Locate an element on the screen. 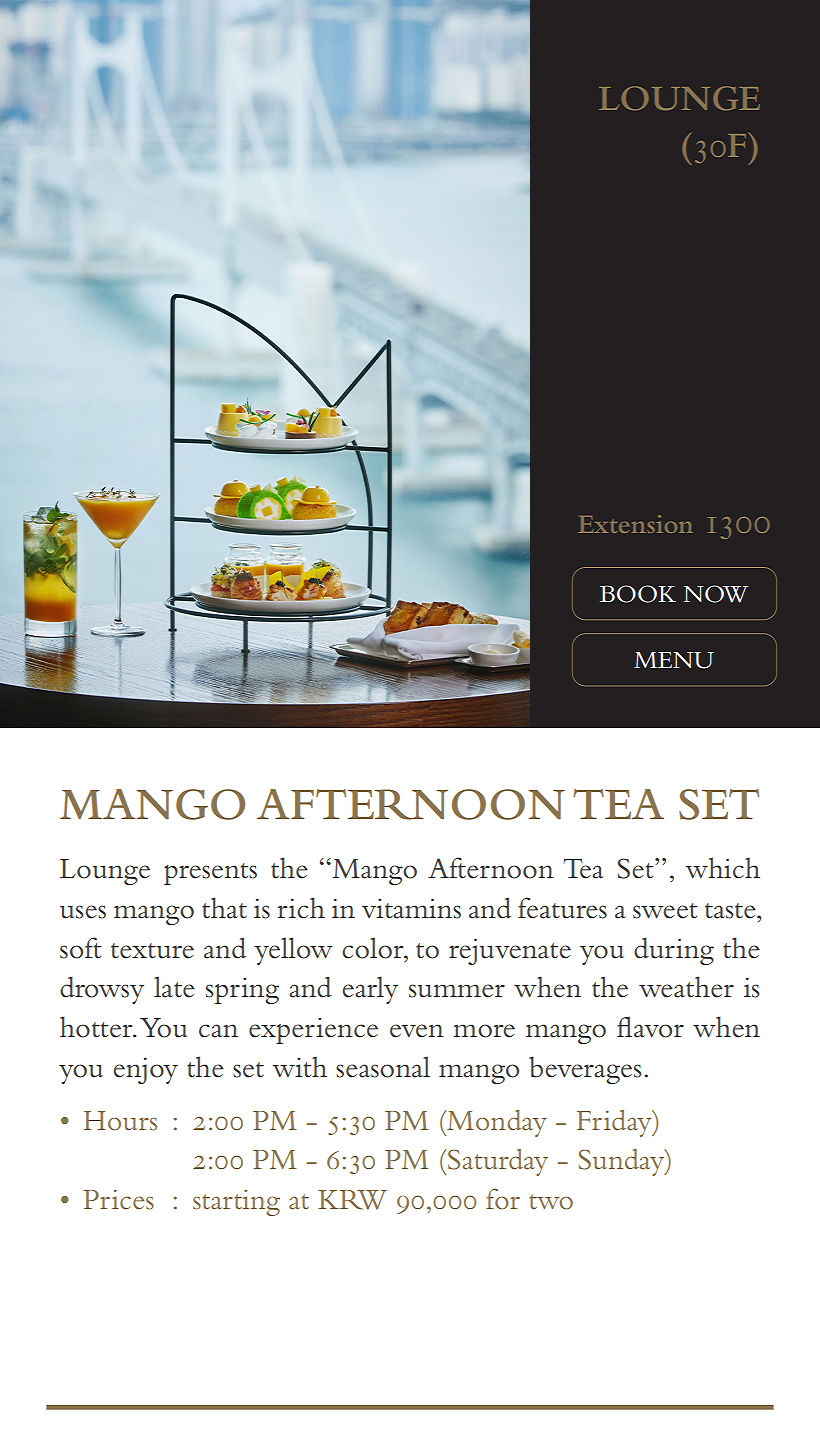  which is located at coordinates (722, 868).
